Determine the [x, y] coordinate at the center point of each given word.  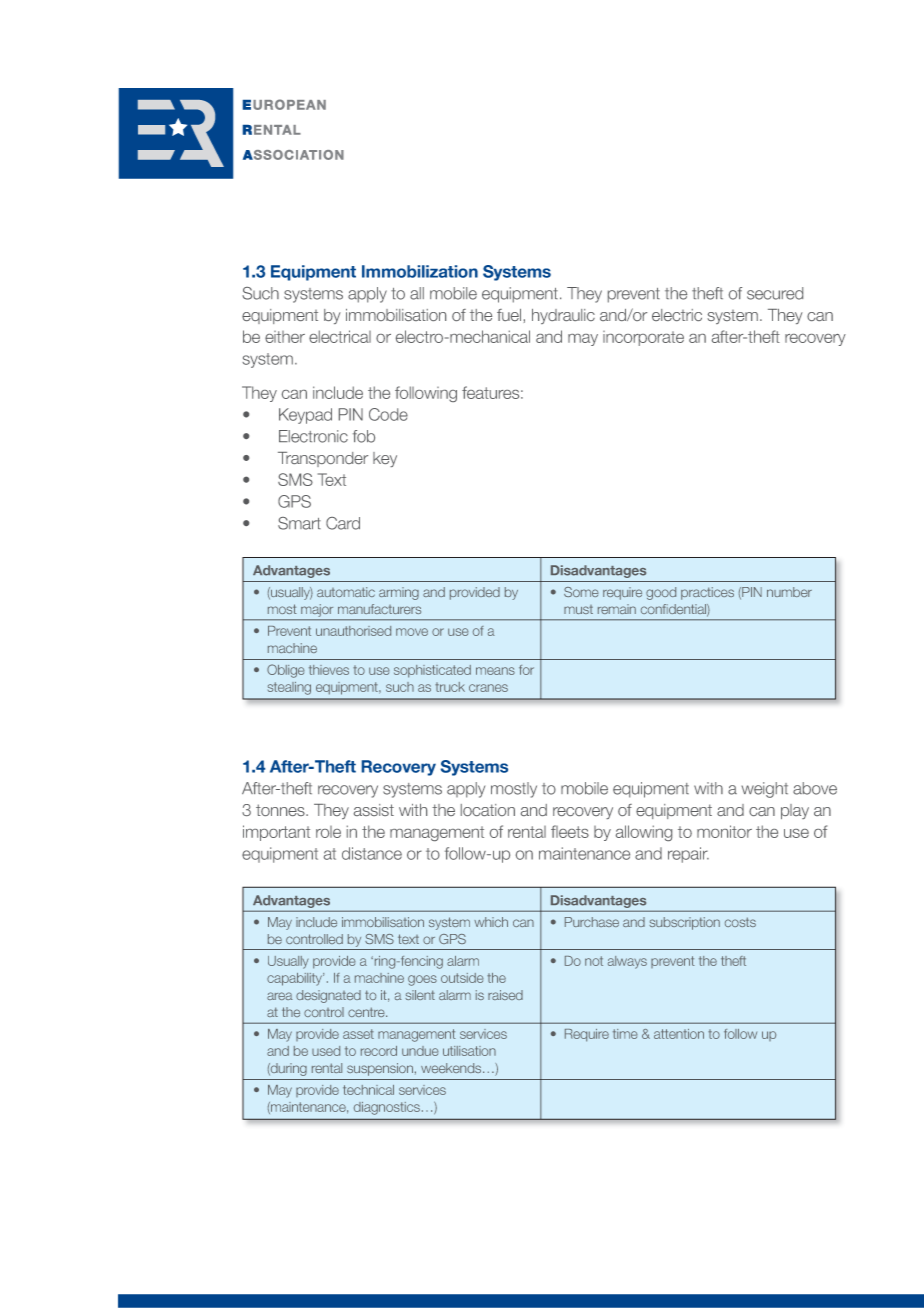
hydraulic [563, 316]
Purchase [592, 922]
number [789, 592]
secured [775, 293]
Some [581, 592]
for [526, 670]
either [285, 337]
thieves [329, 670]
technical [368, 1090]
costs [740, 922]
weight [764, 790]
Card [343, 523]
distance [372, 853]
